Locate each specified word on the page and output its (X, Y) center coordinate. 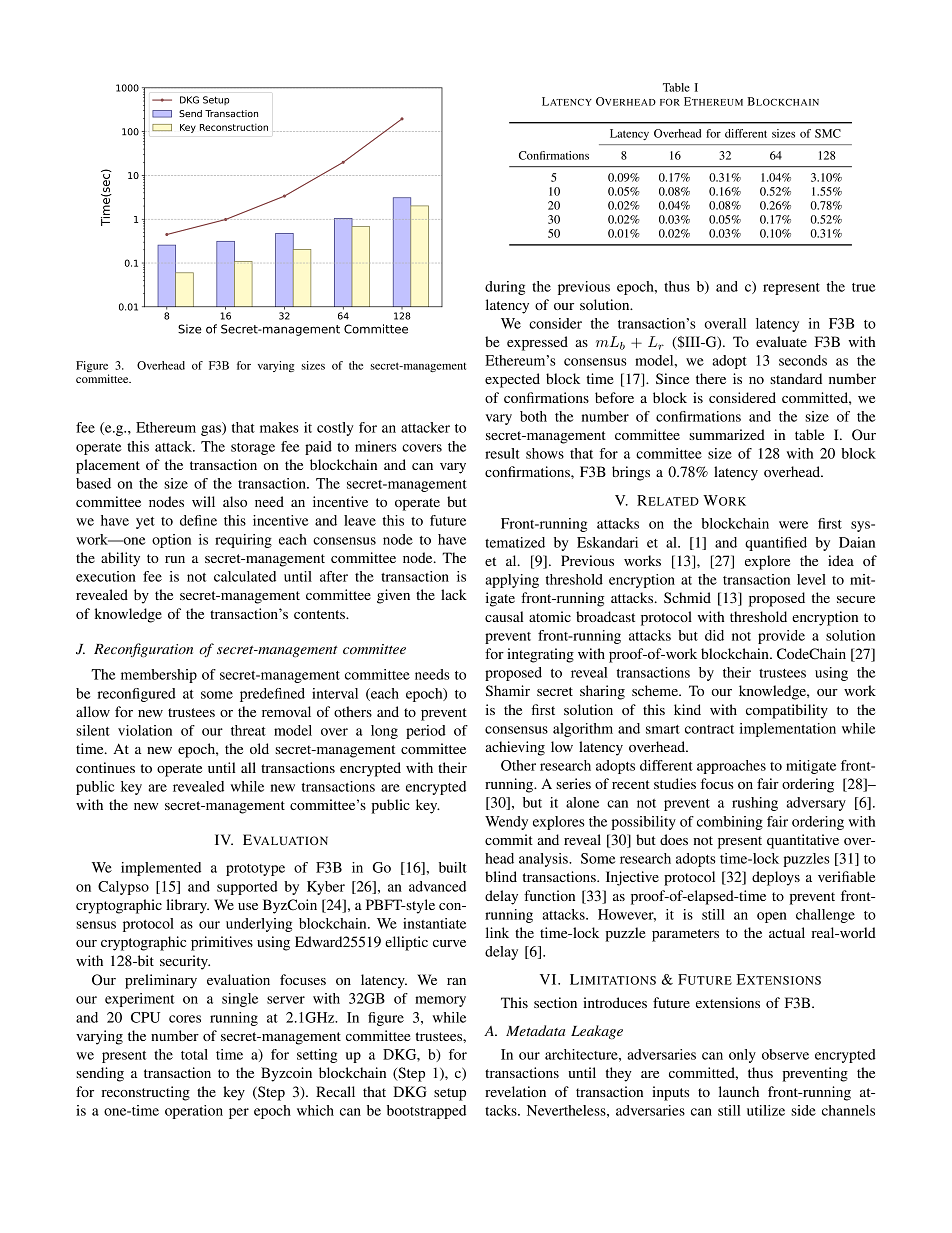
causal (504, 616)
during (505, 288)
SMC (828, 133)
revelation (515, 1091)
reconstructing (145, 1093)
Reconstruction (234, 127)
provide (781, 637)
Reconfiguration (143, 650)
